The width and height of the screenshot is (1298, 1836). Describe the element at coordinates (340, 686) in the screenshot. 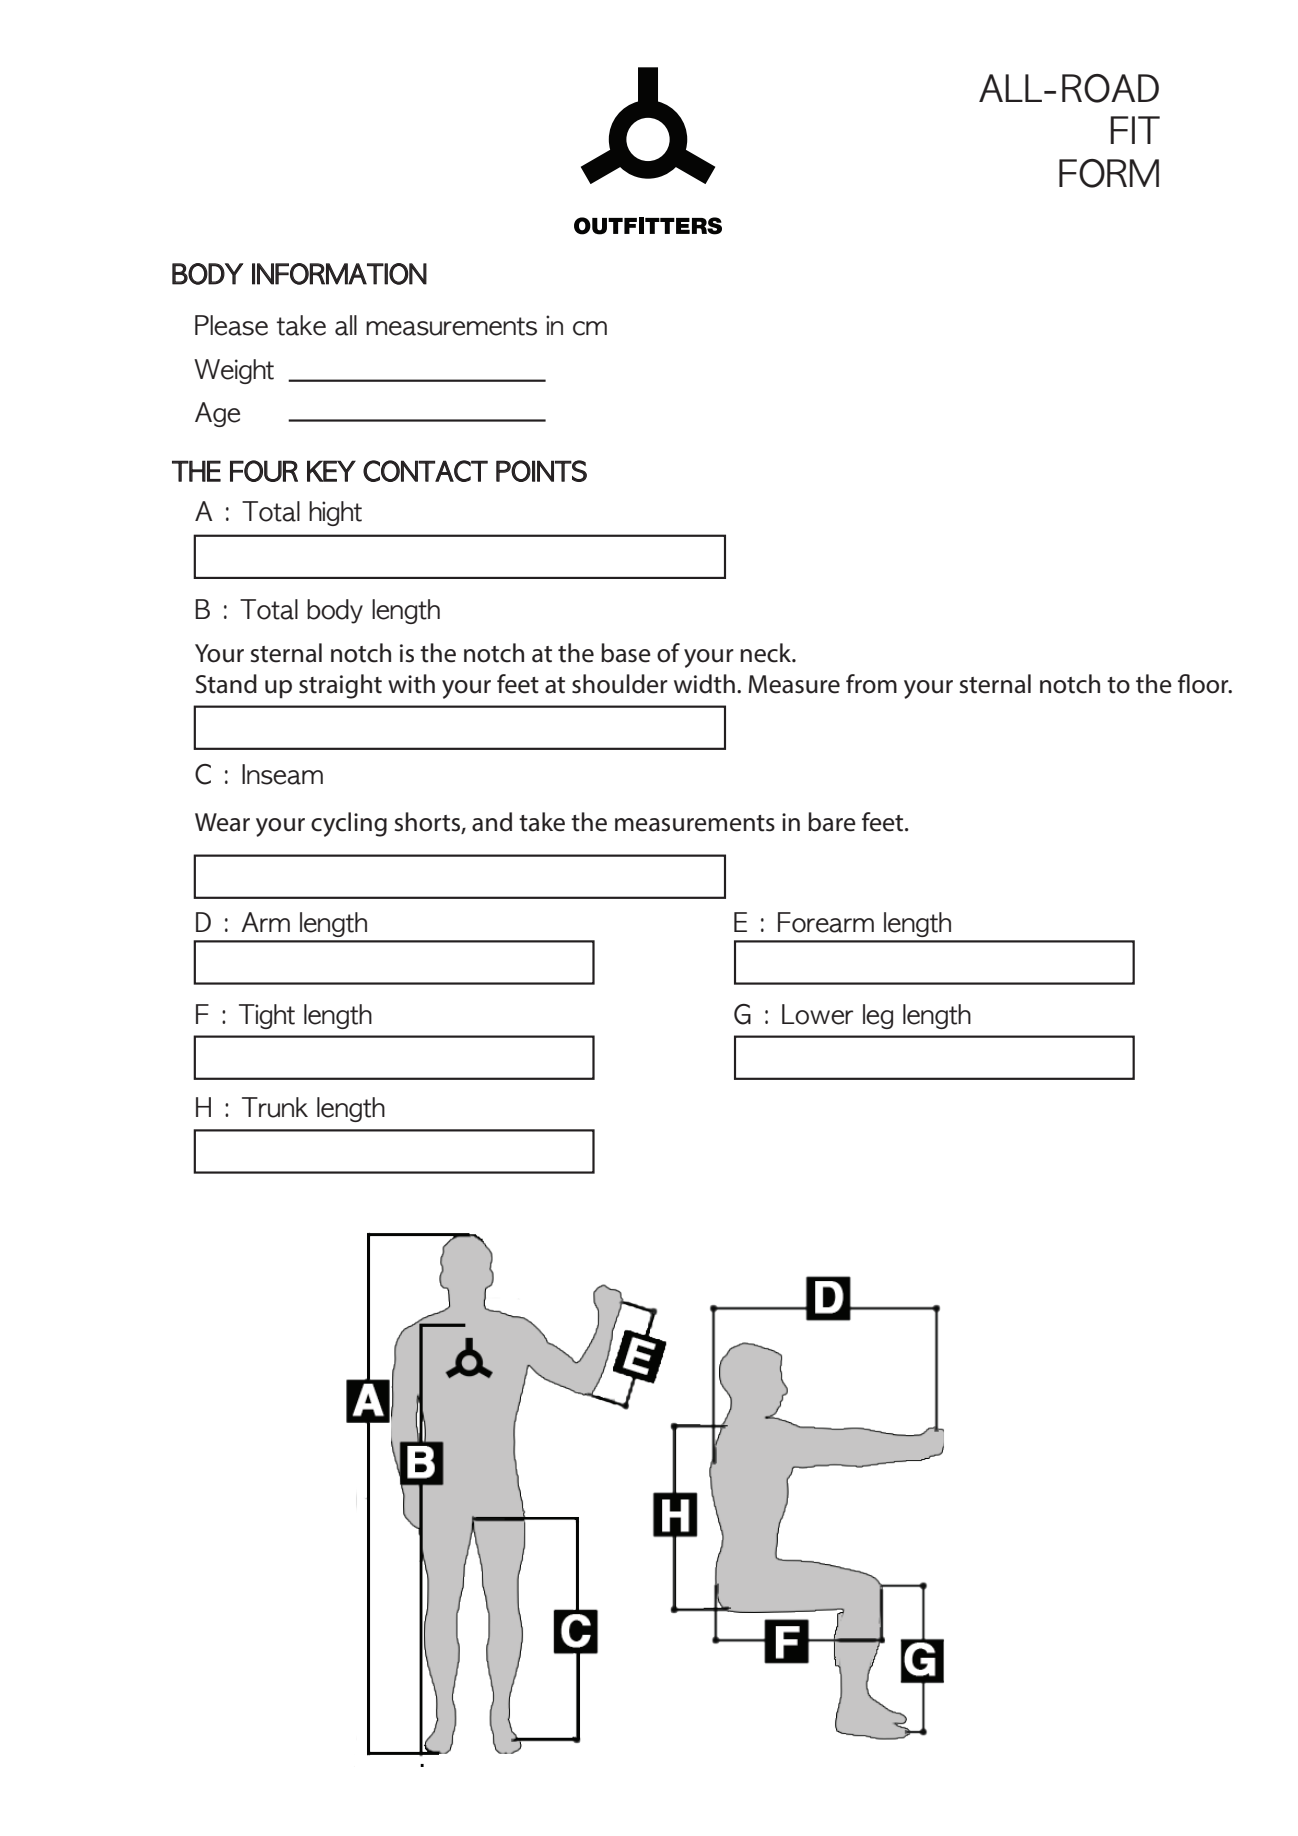

I see `straight` at that location.
